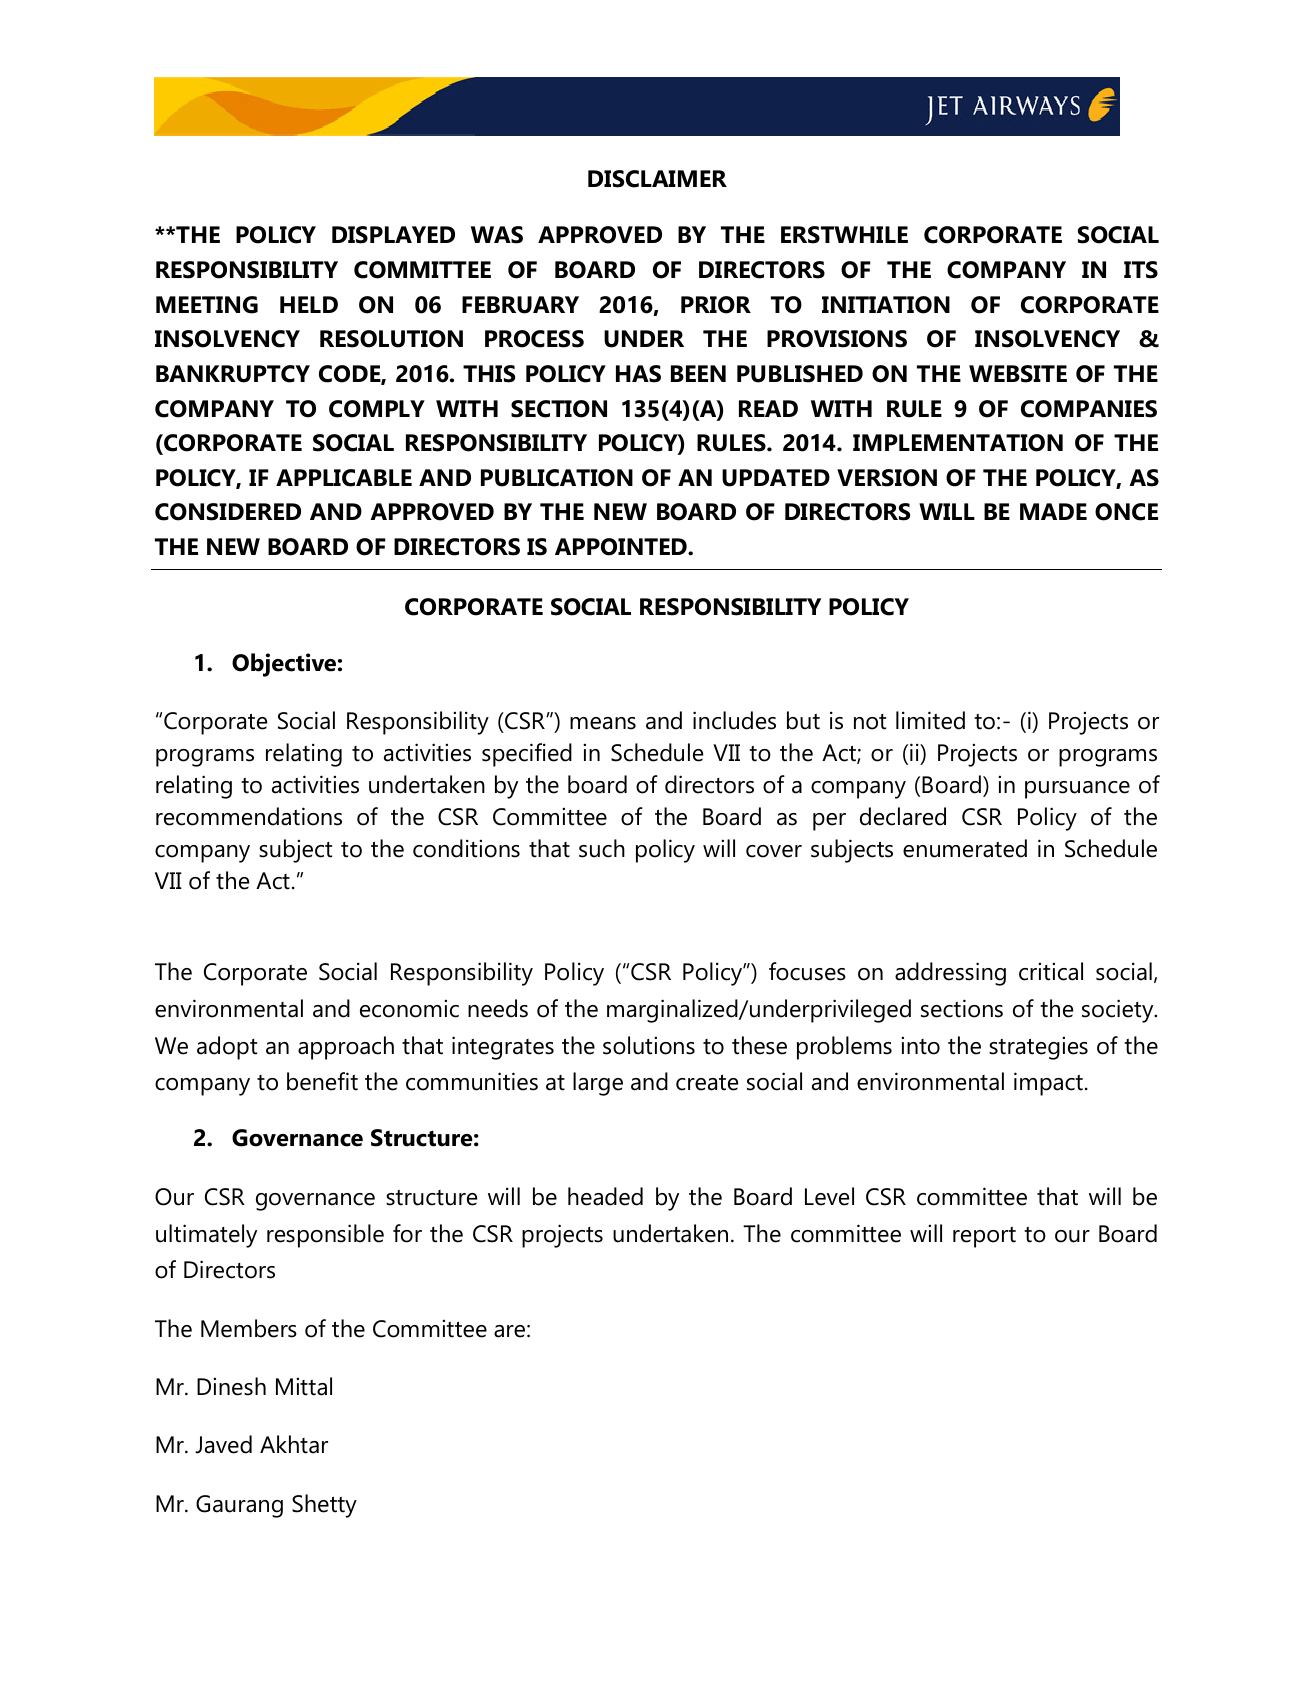 Image resolution: width=1313 pixels, height=1699 pixels. I want to click on DISPLAYED, so click(393, 235).
